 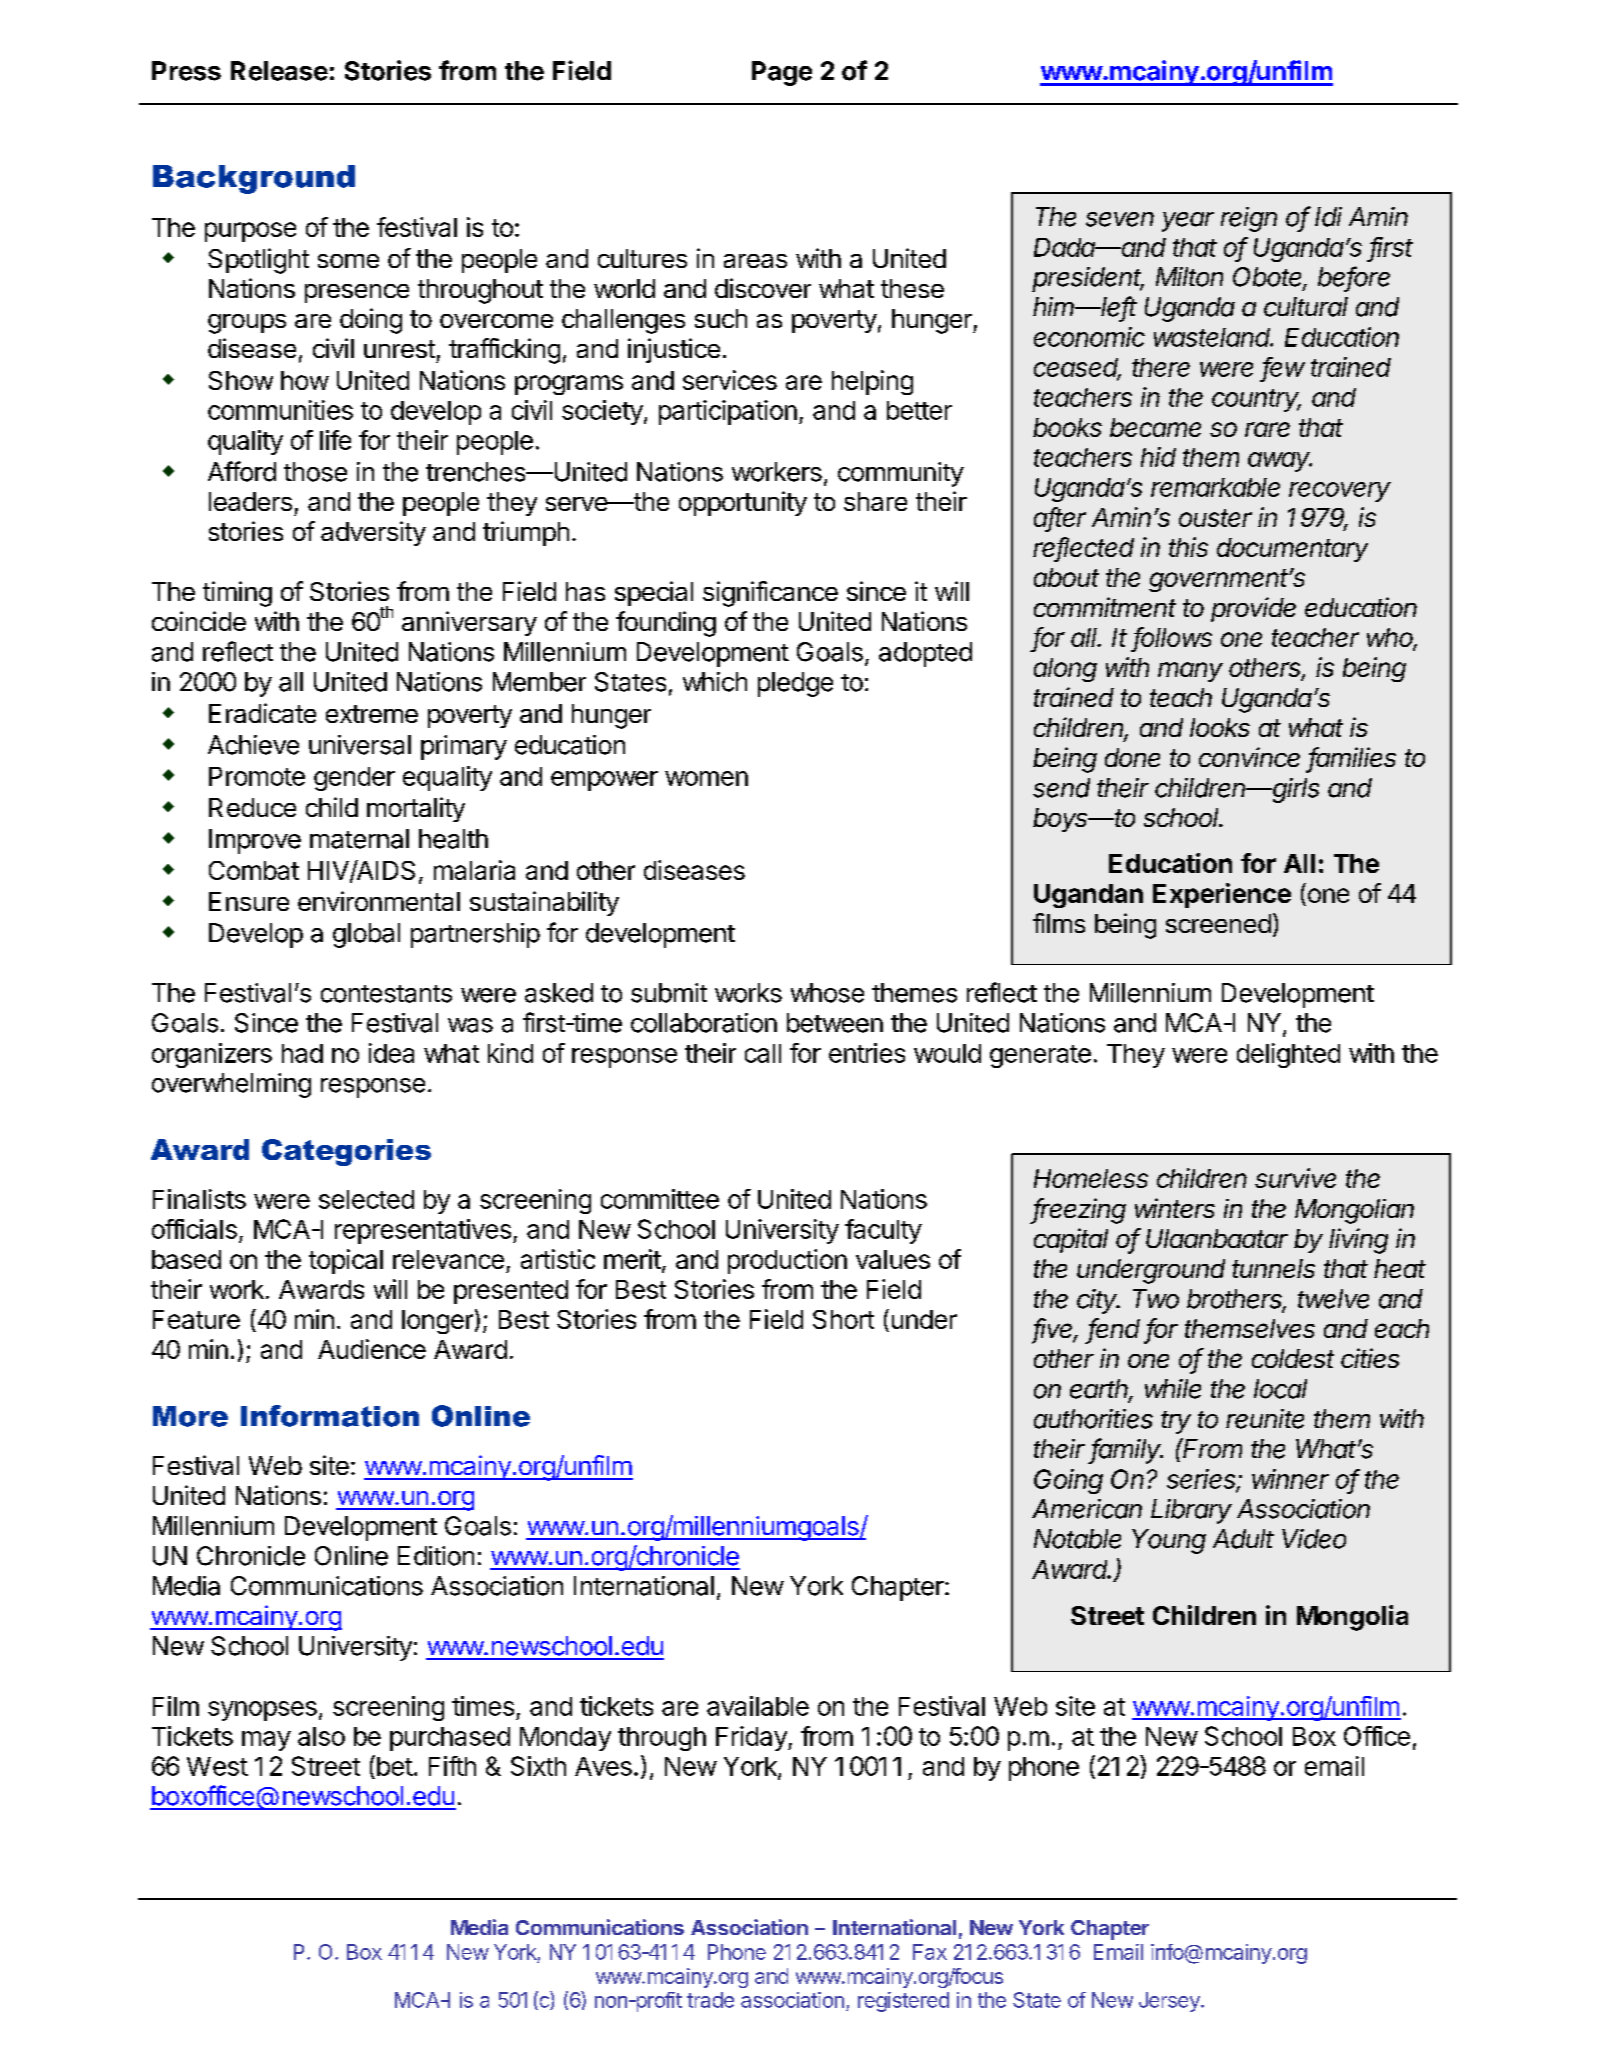 I want to click on women, so click(x=706, y=778).
